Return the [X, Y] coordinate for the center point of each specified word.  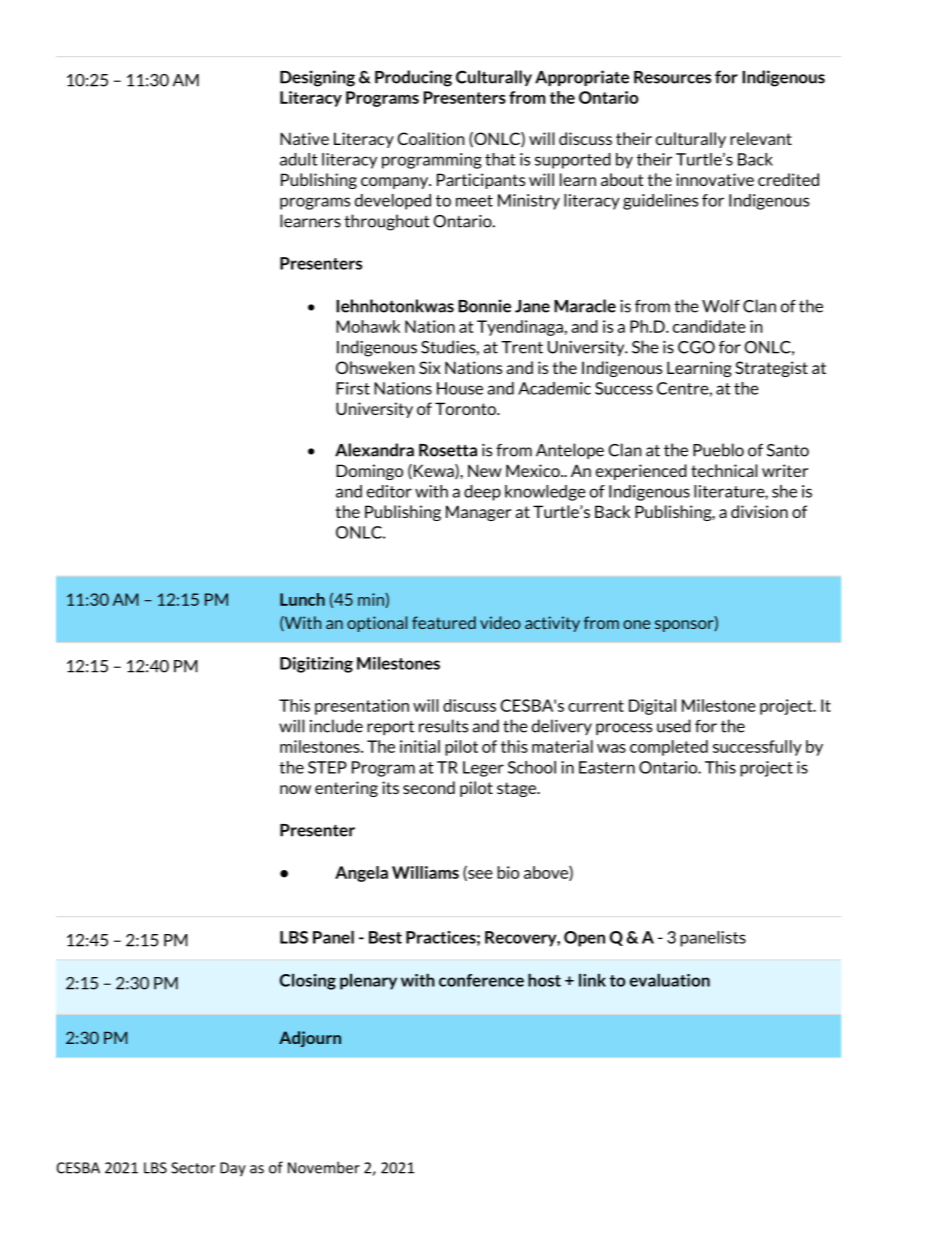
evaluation [670, 980]
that [500, 159]
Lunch [302, 599]
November [324, 1167]
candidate [709, 326]
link [592, 980]
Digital [652, 707]
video [500, 622]
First [353, 388]
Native [304, 138]
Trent [522, 347]
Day [233, 1169]
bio [508, 872]
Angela [361, 874]
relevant [761, 138]
